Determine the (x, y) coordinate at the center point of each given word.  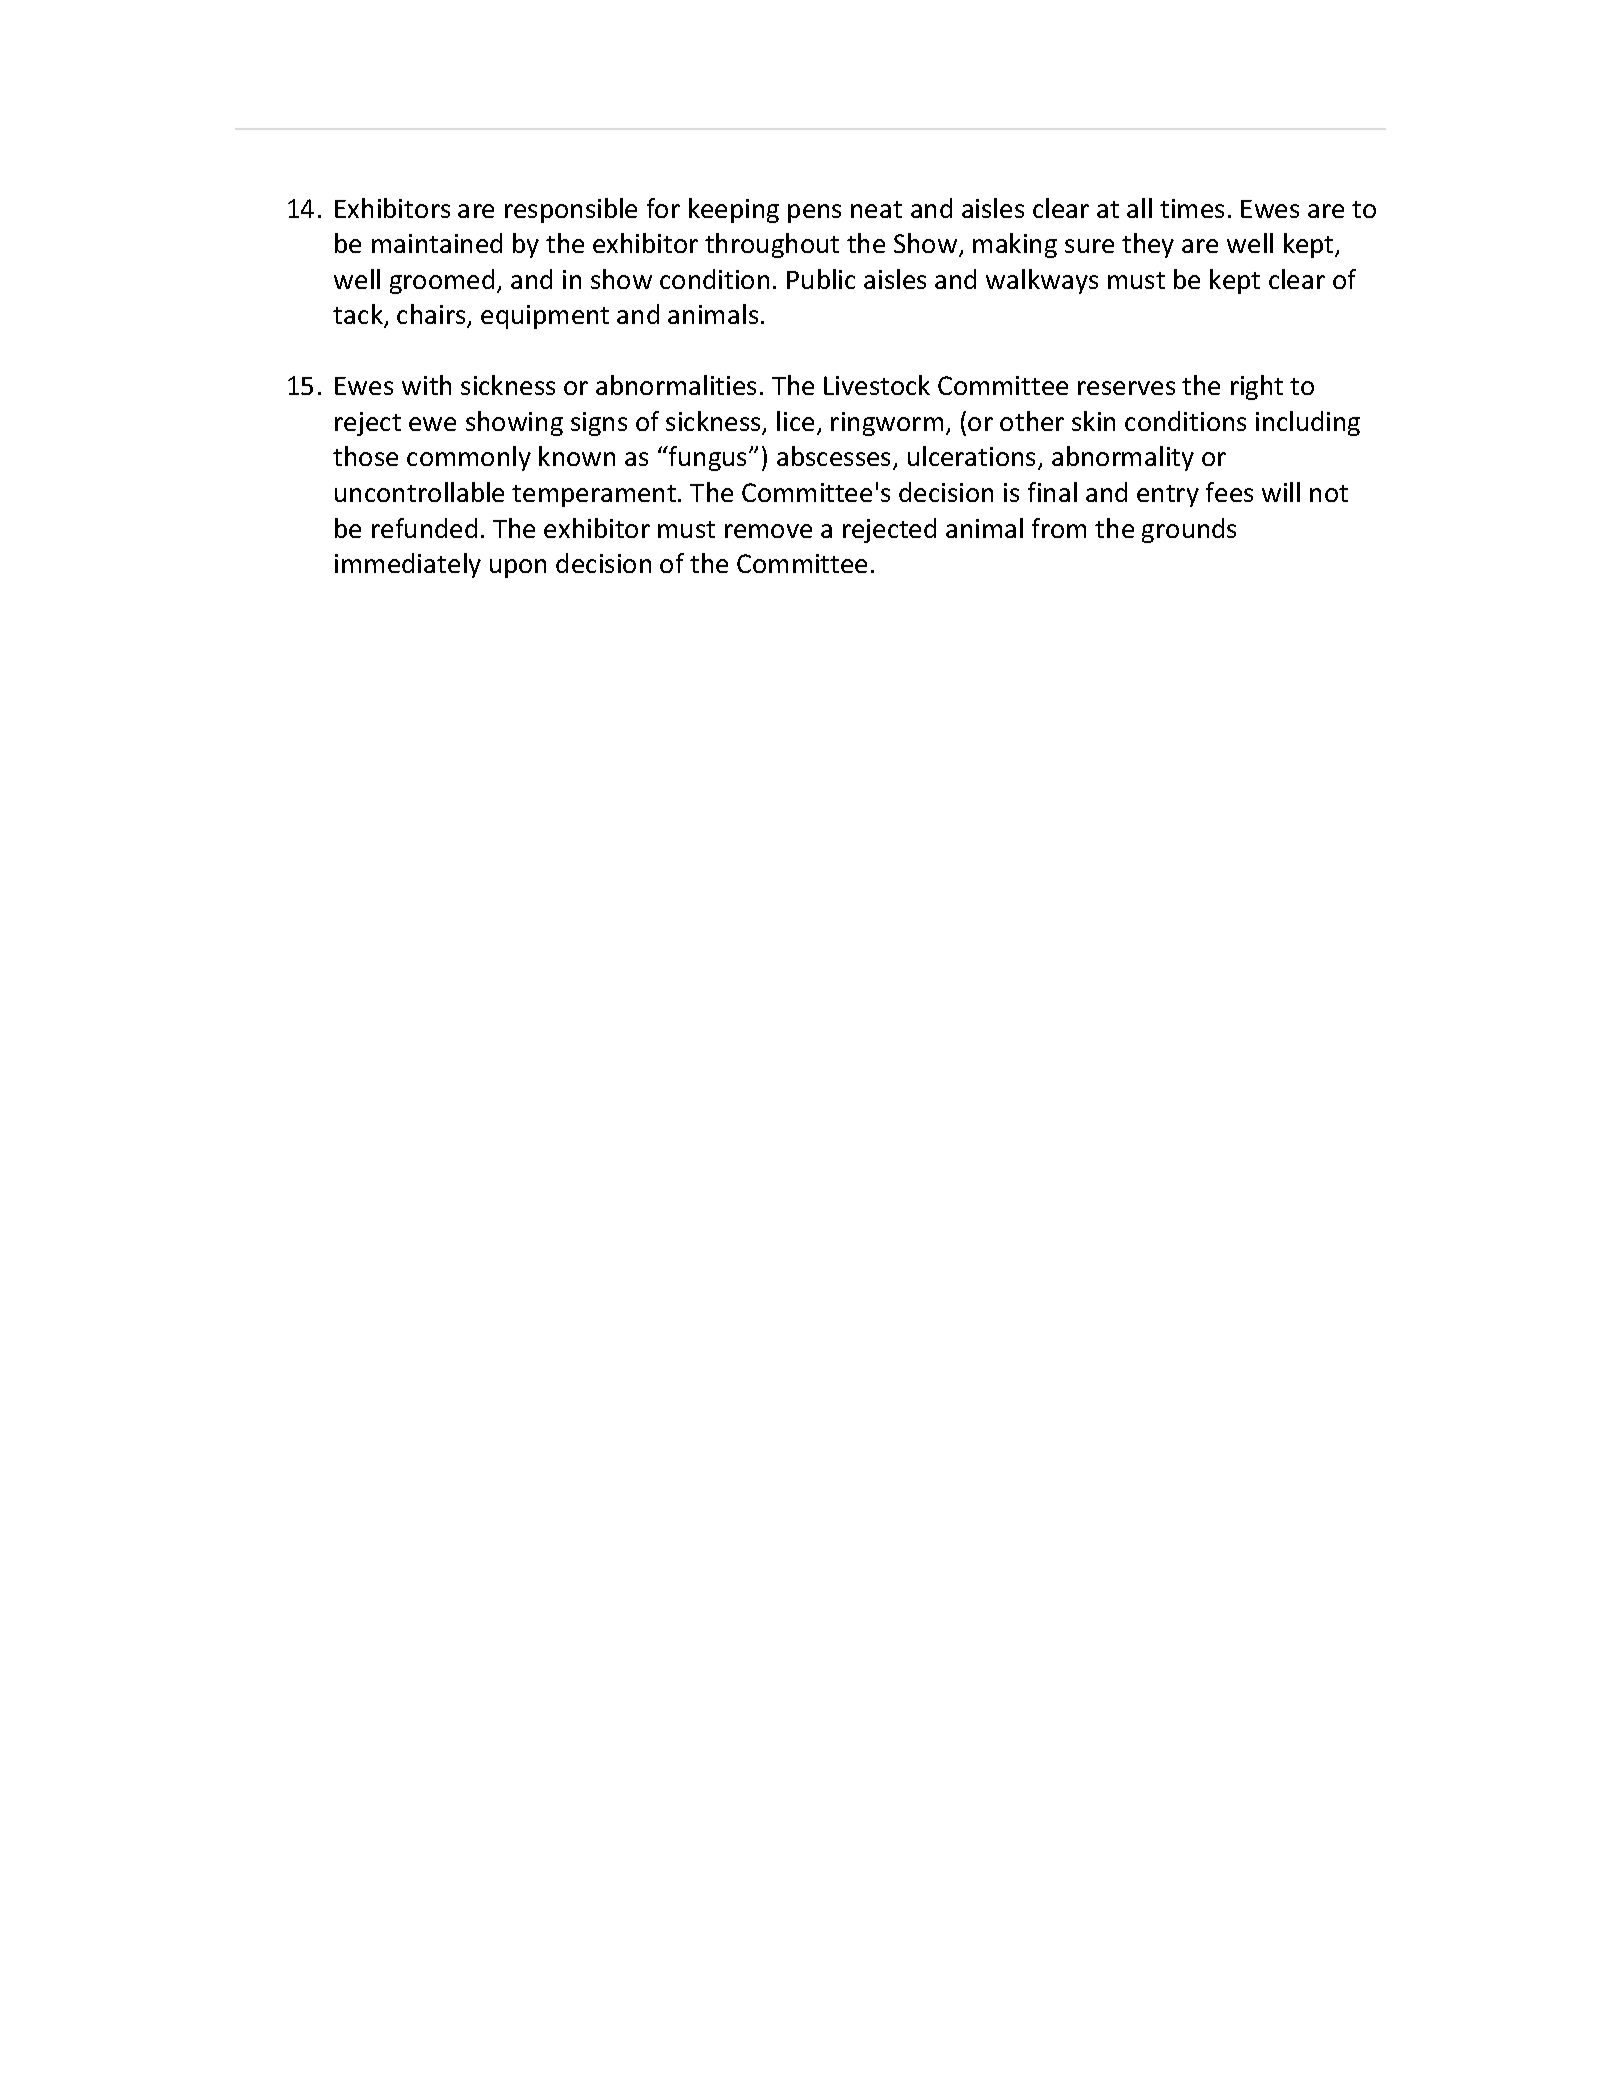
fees (1229, 492)
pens (814, 213)
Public (821, 279)
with (426, 385)
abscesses (833, 456)
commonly (469, 458)
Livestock (877, 385)
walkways (1042, 281)
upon (518, 568)
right (1257, 387)
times (1192, 208)
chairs (432, 316)
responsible (571, 210)
